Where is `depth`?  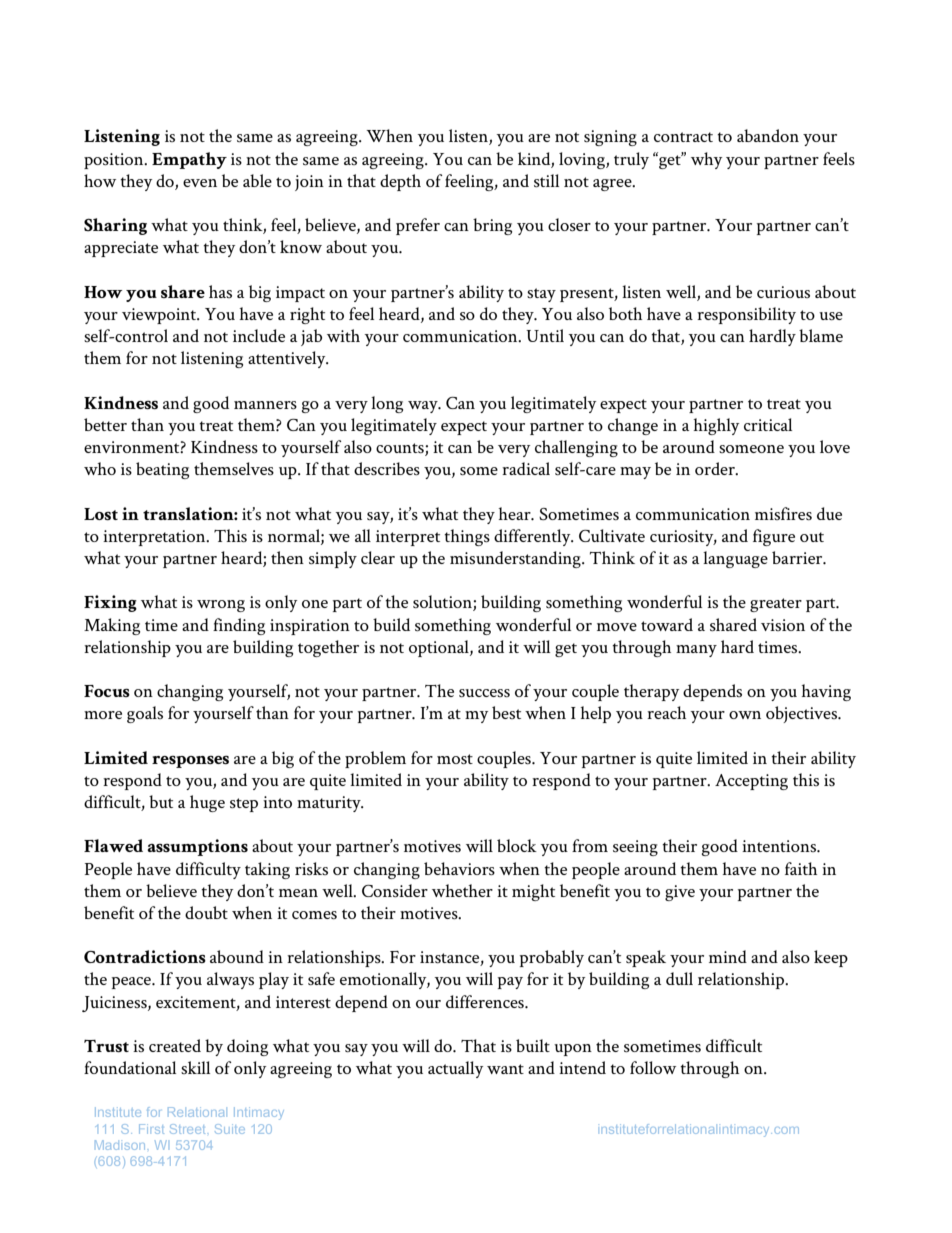
depth is located at coordinates (400, 182).
